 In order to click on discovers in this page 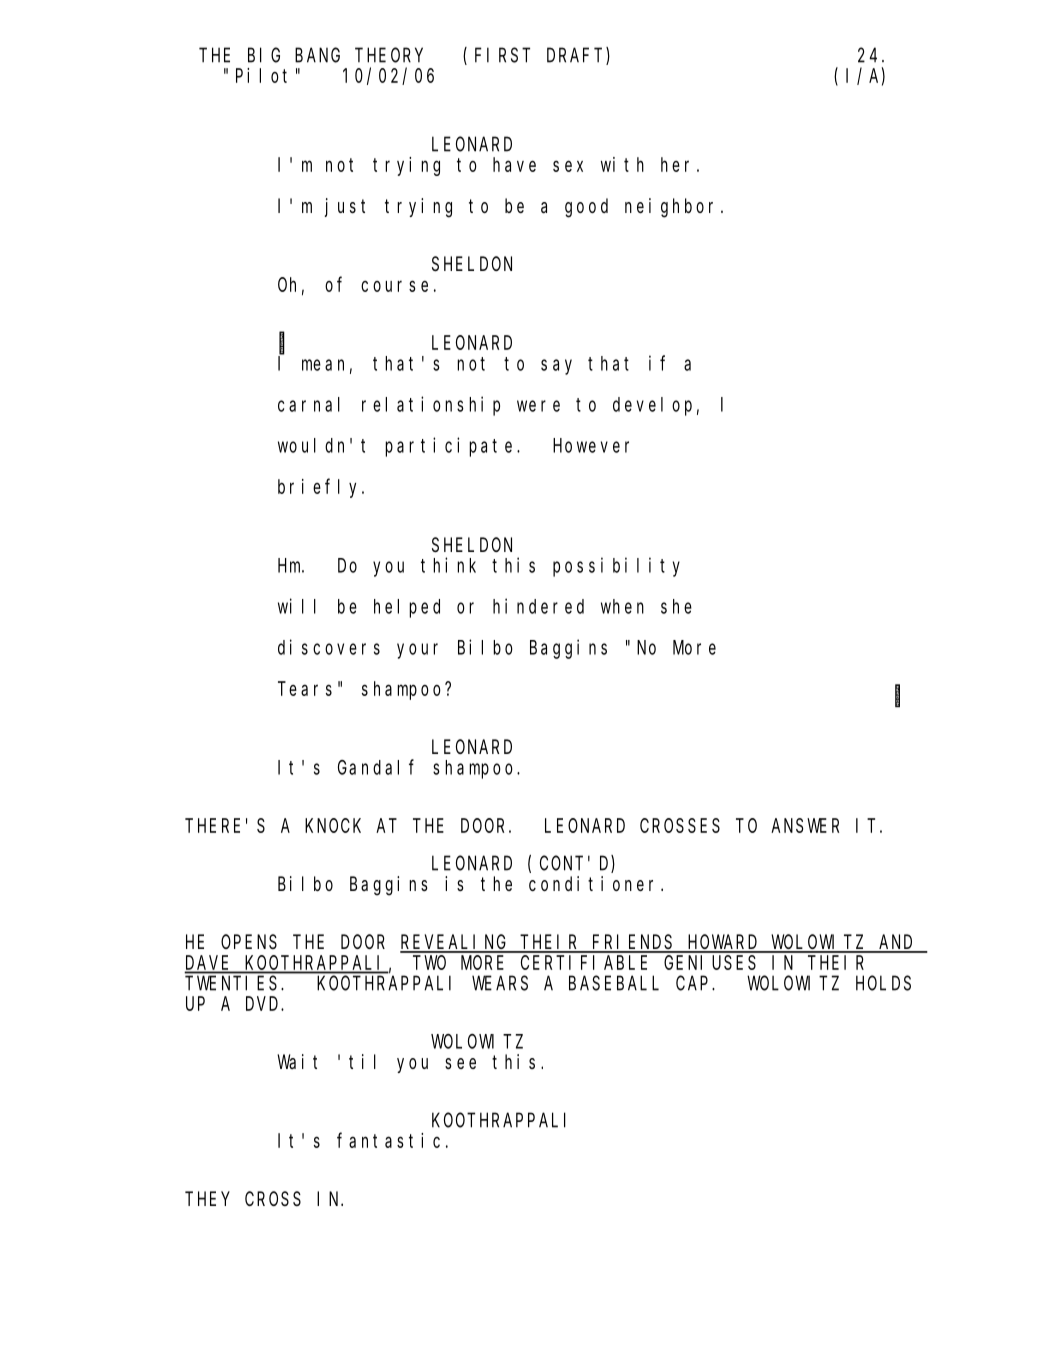, I will do `click(329, 647)`.
